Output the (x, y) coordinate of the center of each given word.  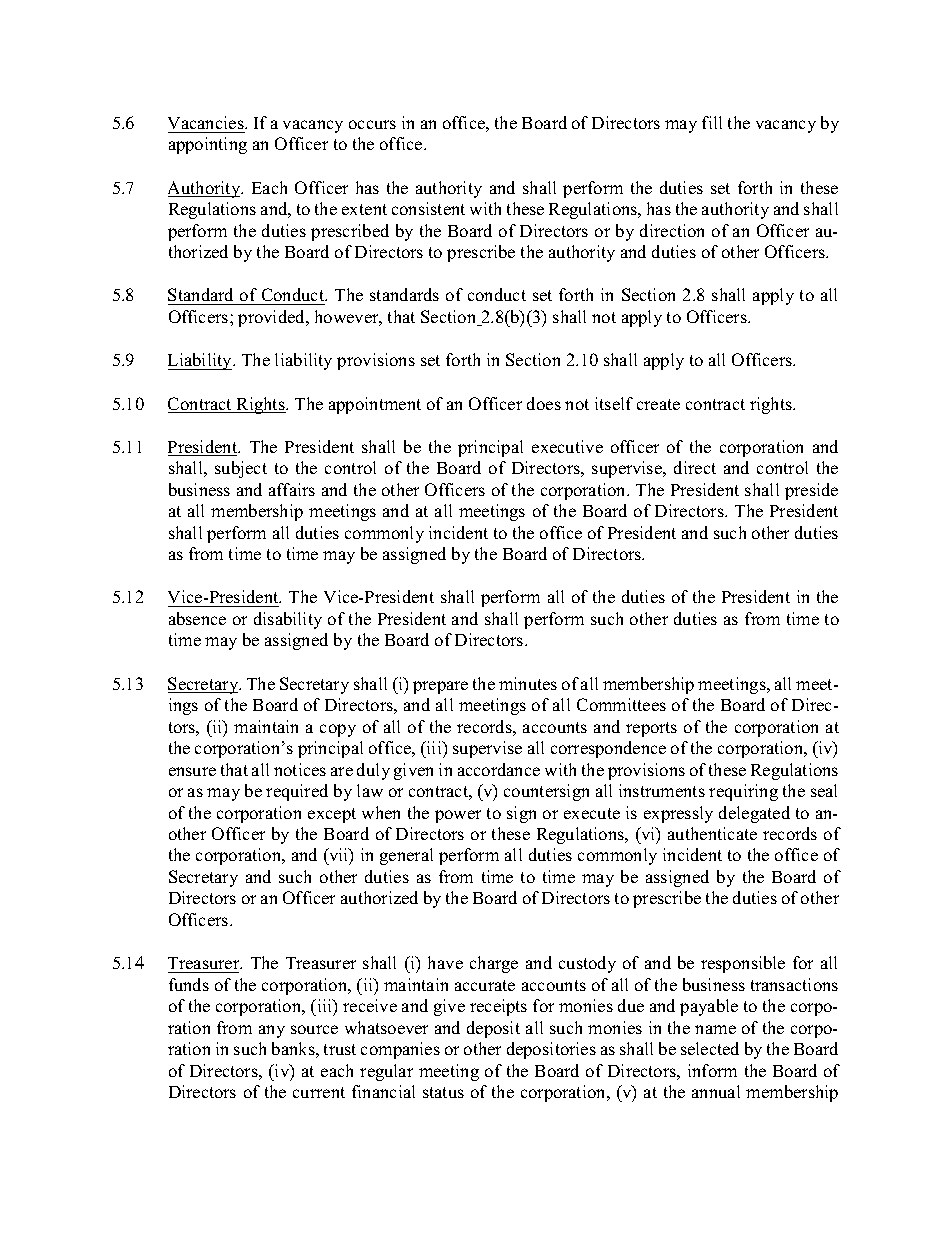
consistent (428, 208)
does (544, 403)
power (458, 816)
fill (712, 122)
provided (273, 318)
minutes (528, 683)
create (658, 404)
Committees (621, 704)
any (272, 1031)
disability (288, 620)
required (297, 792)
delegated (754, 814)
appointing (208, 145)
